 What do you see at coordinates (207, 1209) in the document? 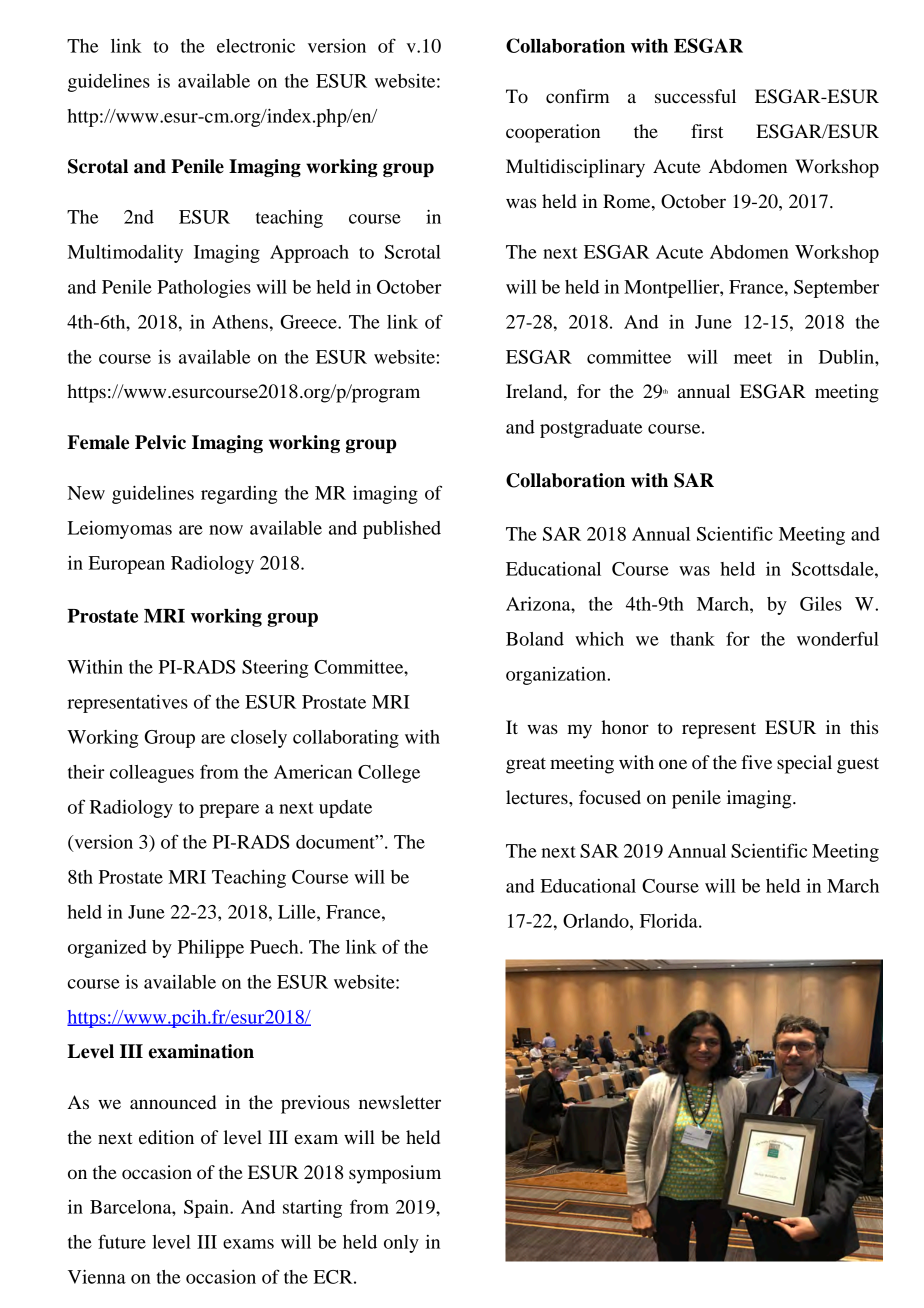
I see `Spain` at bounding box center [207, 1209].
